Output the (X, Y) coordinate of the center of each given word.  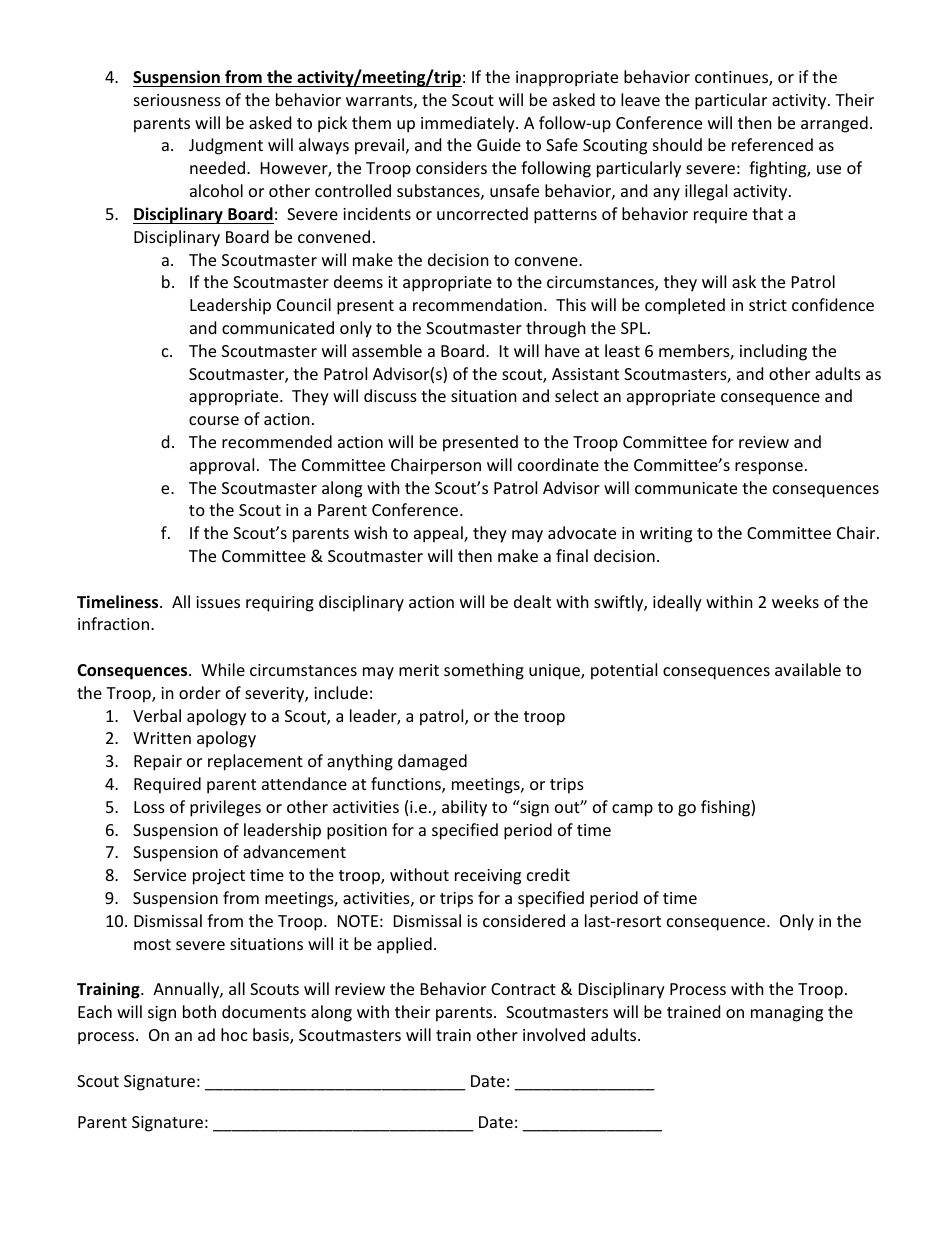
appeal (439, 534)
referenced (772, 144)
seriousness (177, 100)
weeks (795, 601)
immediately (469, 124)
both (199, 1011)
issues (218, 602)
